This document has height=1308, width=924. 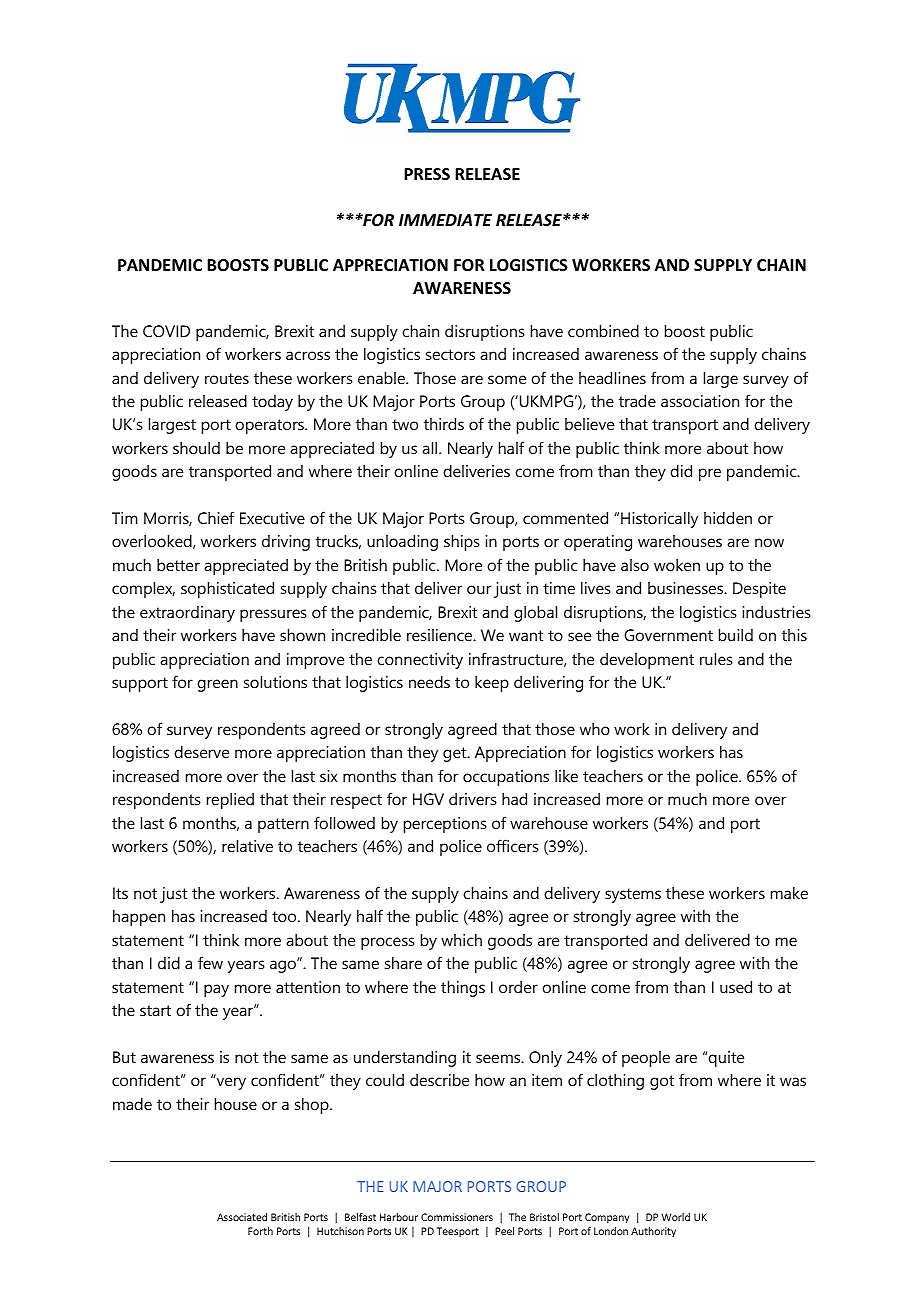 I want to click on IMMEDIATE, so click(x=445, y=220).
